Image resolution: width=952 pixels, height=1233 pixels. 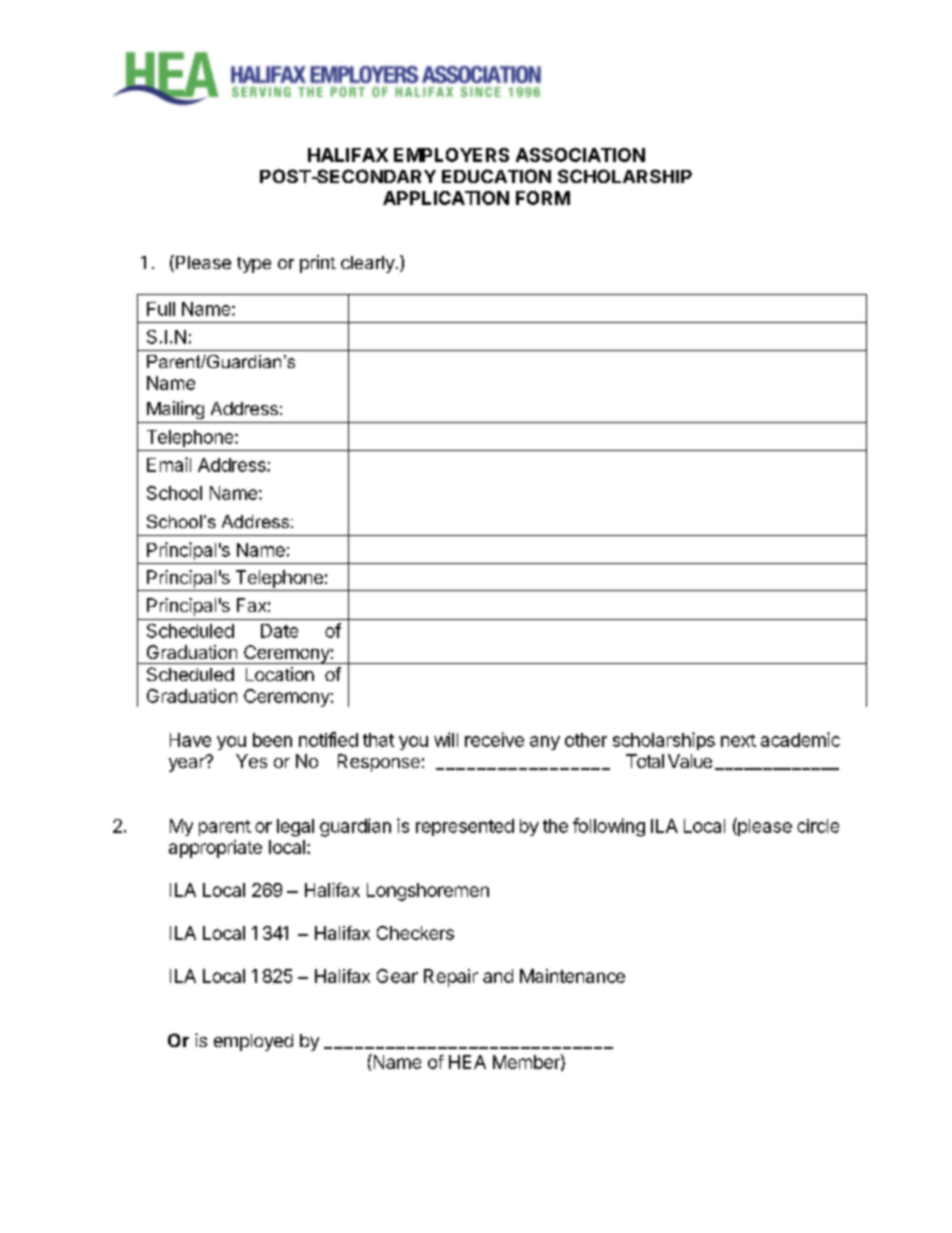 What do you see at coordinates (254, 265) in the page?
I see `type` at bounding box center [254, 265].
